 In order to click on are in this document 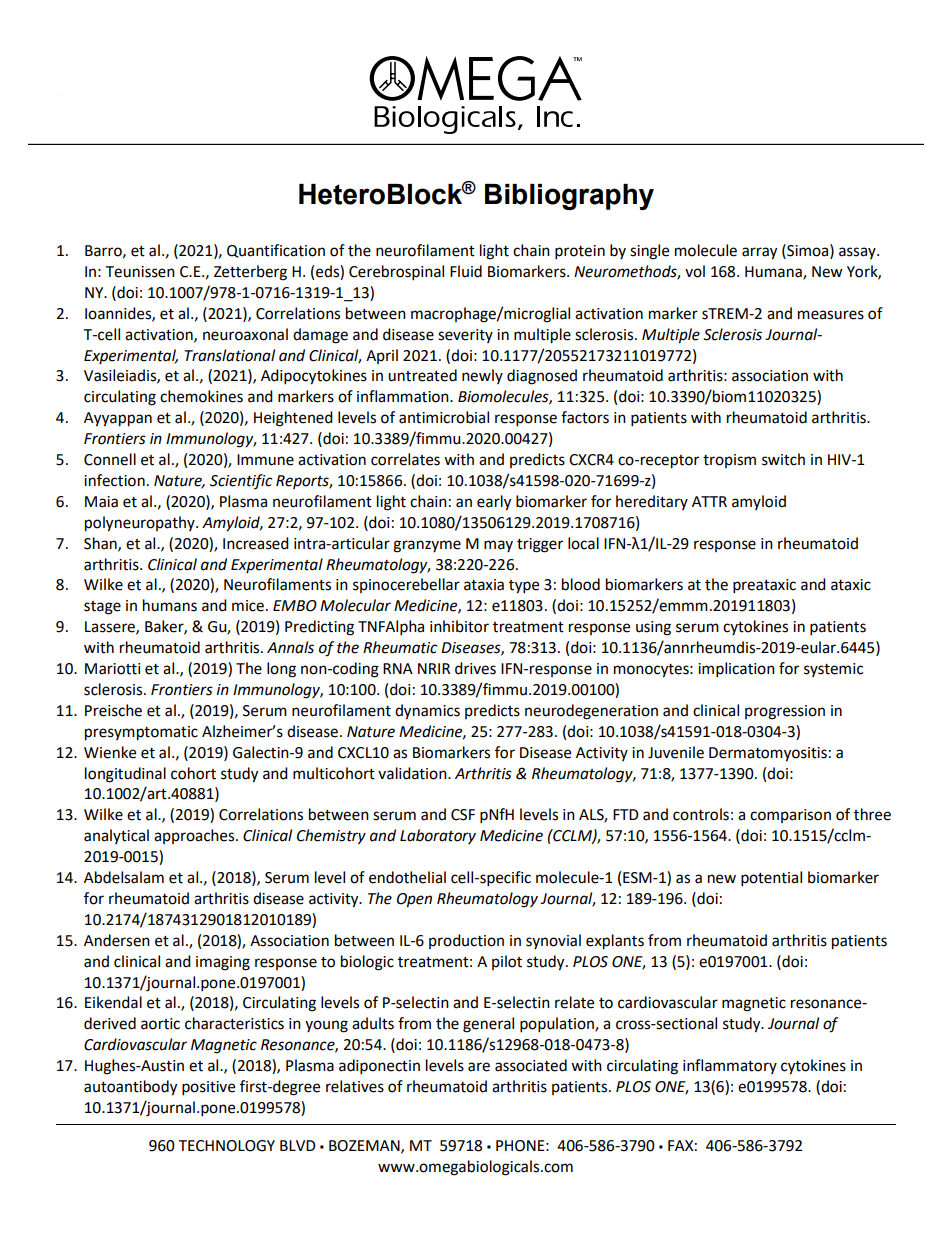, I will do `click(479, 1067)`.
